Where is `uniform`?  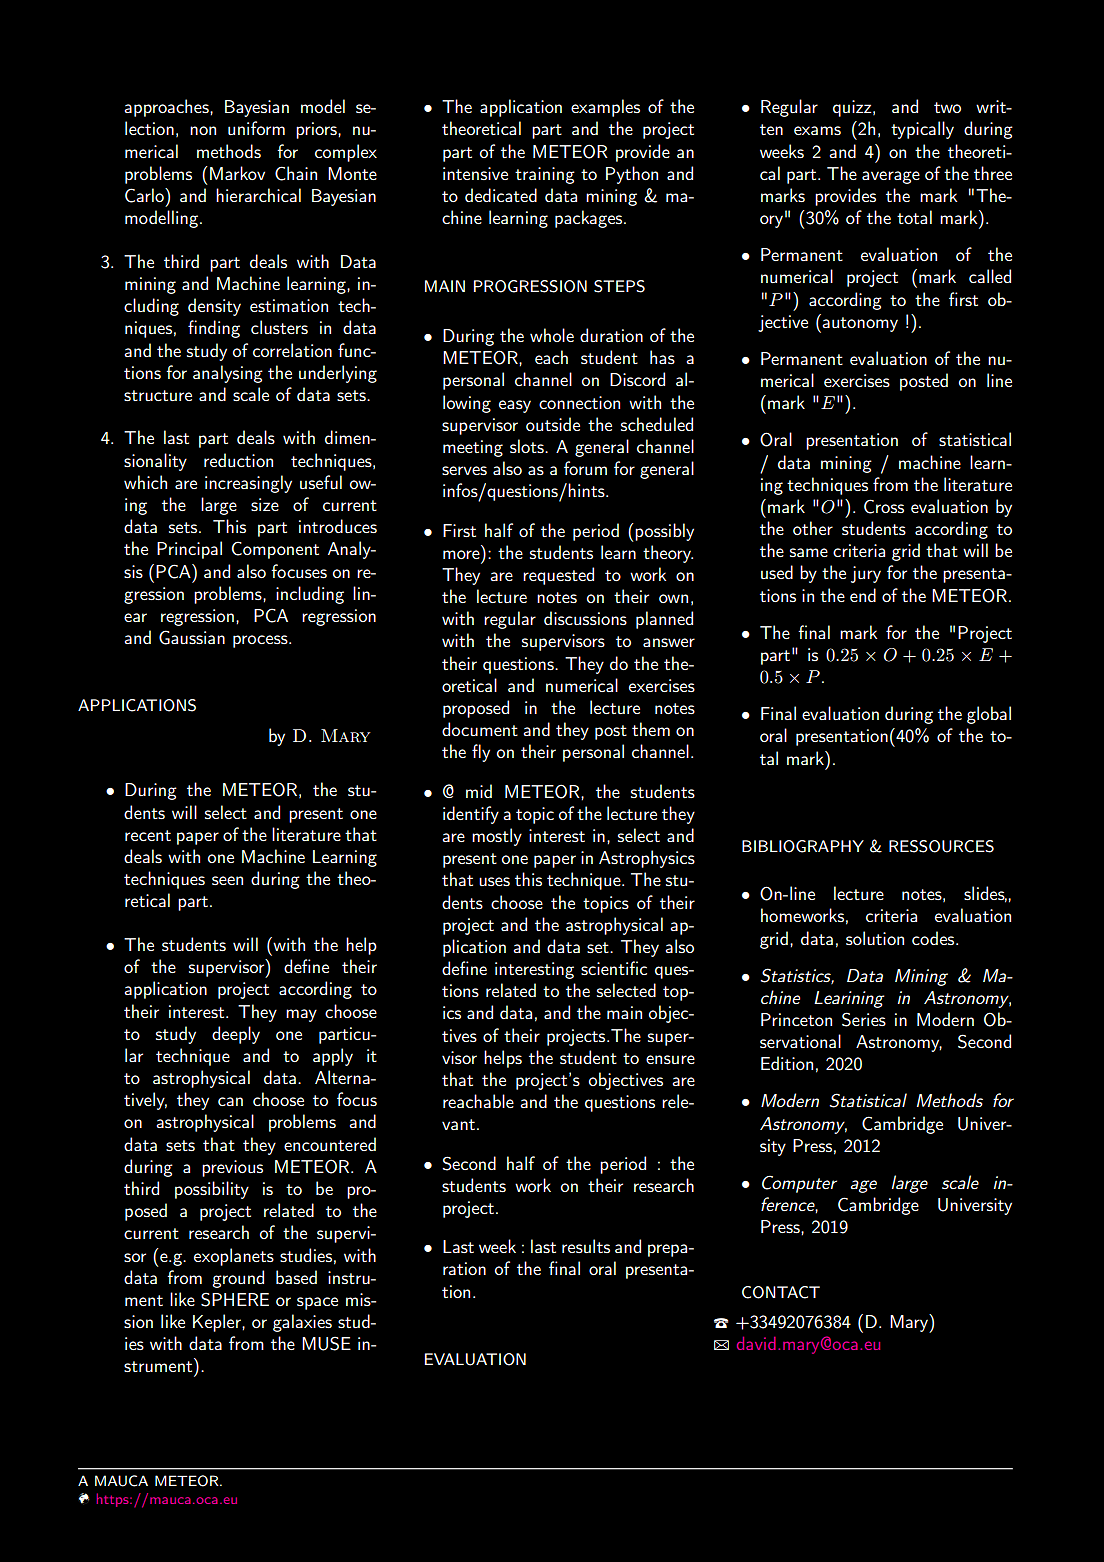
uniform is located at coordinates (256, 128).
